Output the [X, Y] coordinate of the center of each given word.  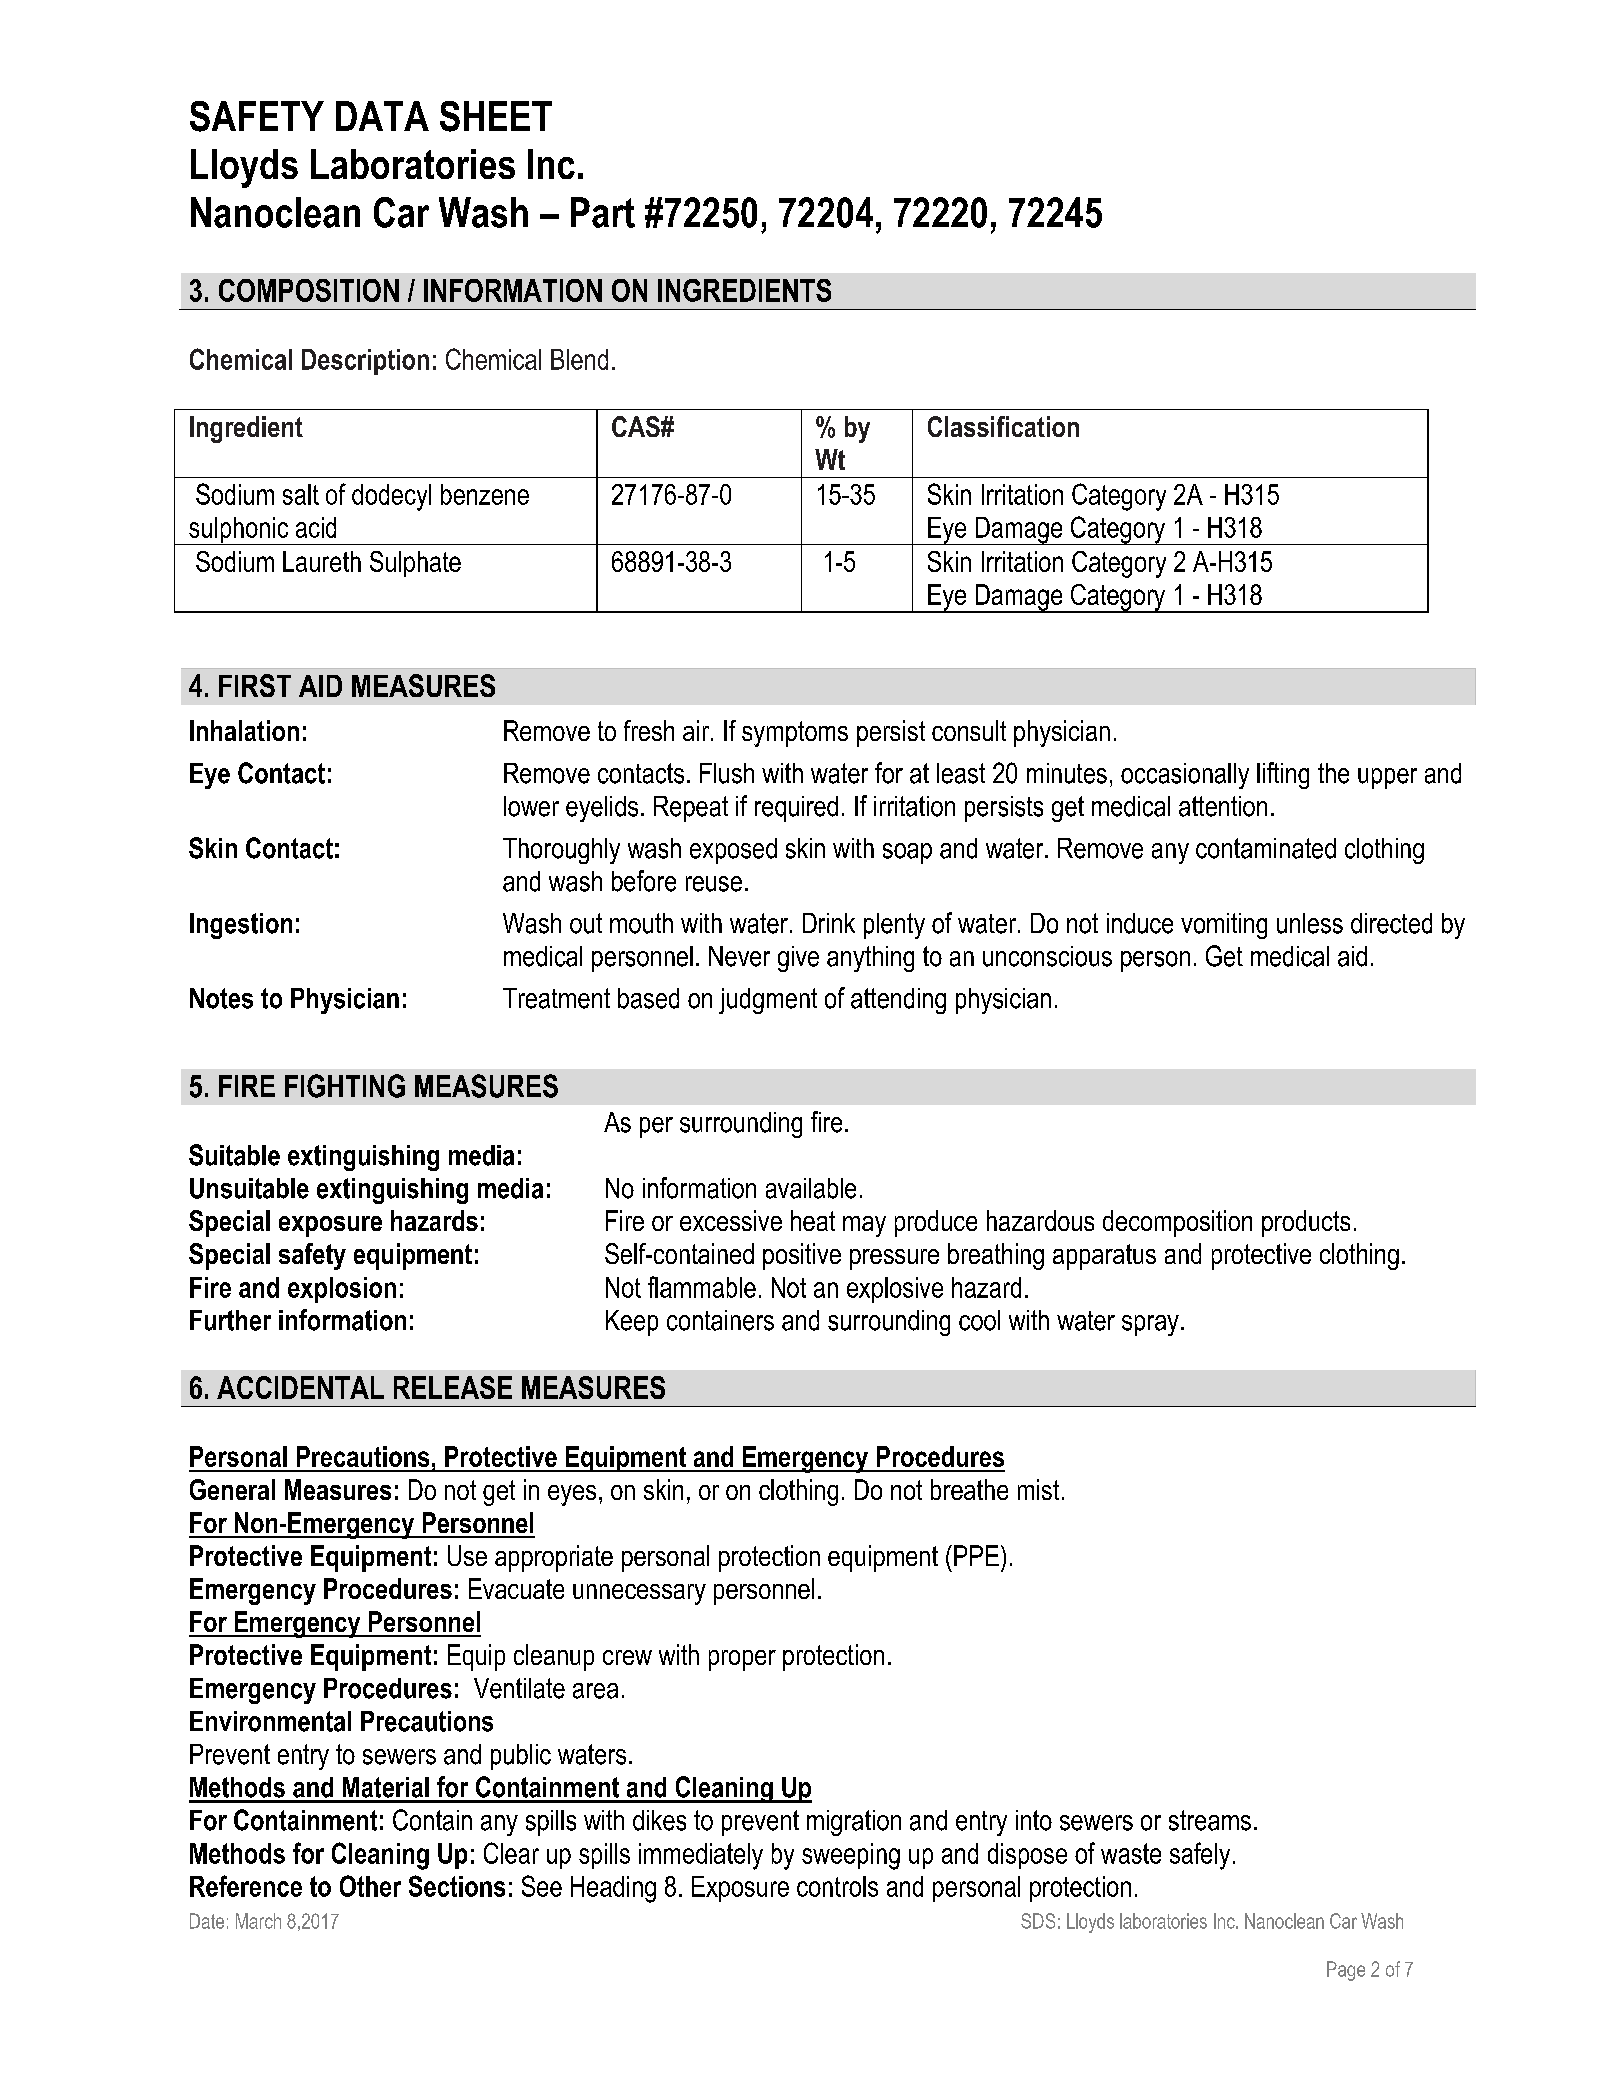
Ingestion [241, 926]
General [232, 1489]
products [1306, 1223]
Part [603, 212]
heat [813, 1220]
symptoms [795, 734]
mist [1038, 1489]
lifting [1283, 775]
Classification [1003, 426]
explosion [342, 1290]
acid [316, 527]
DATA [382, 116]
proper [742, 1660]
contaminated [1266, 848]
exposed [733, 851]
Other [370, 1886]
